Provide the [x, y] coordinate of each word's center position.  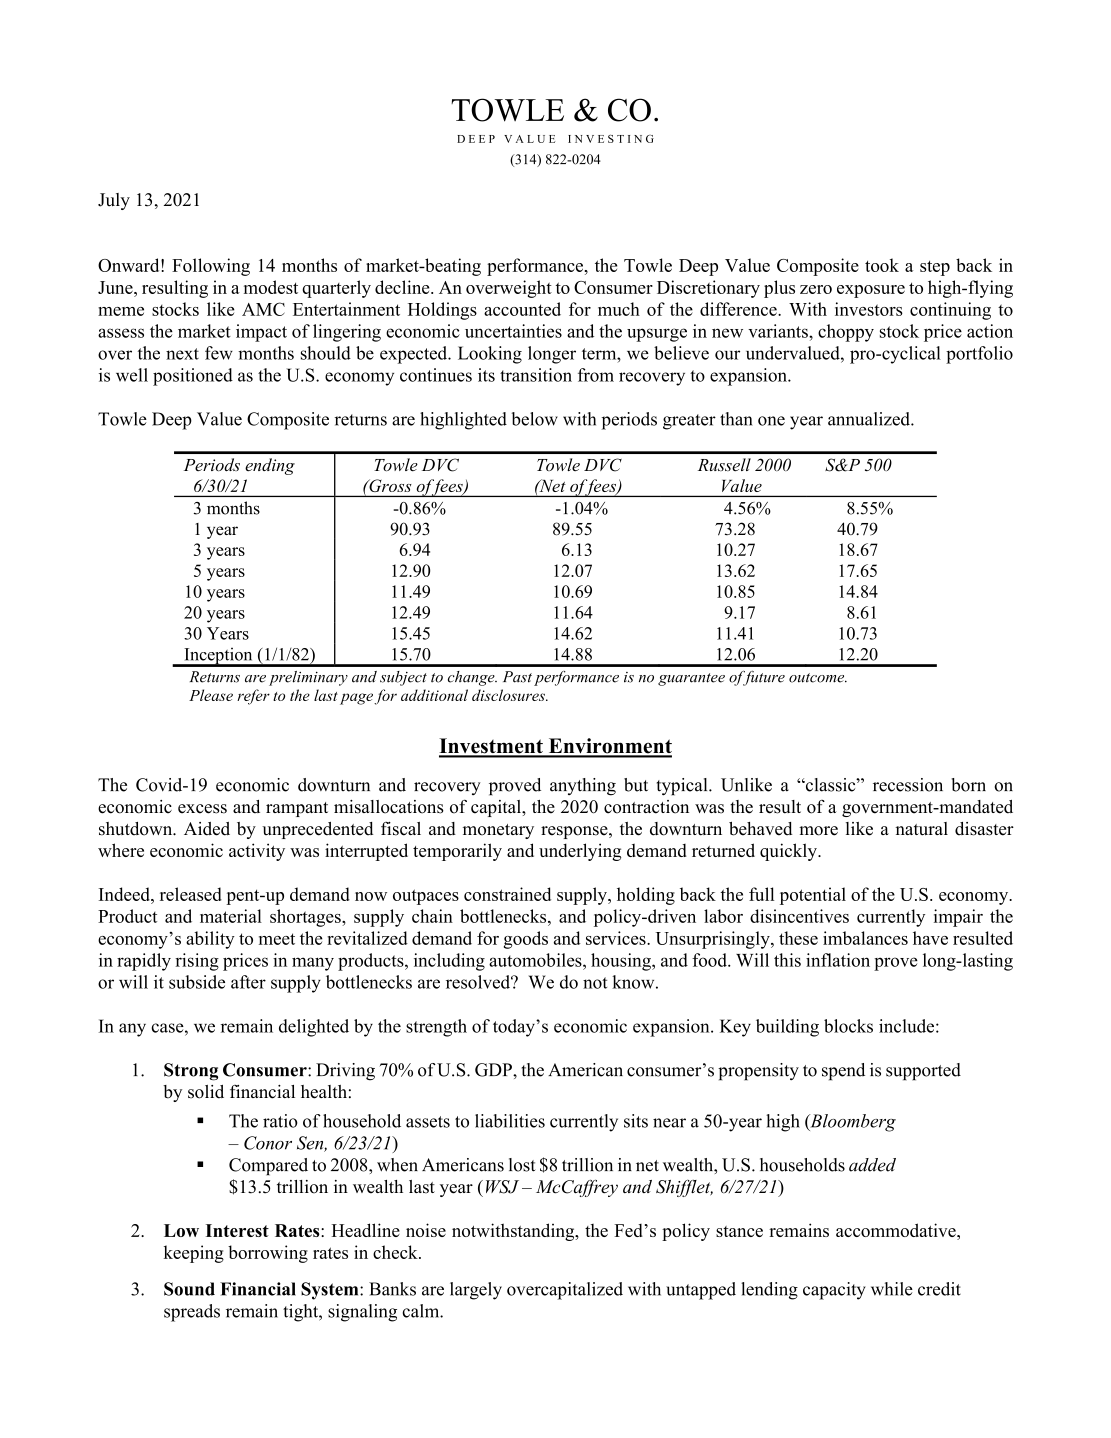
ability [210, 940]
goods [526, 940]
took [882, 265]
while [892, 1289]
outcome [818, 678]
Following [211, 267]
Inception [218, 657]
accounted [522, 309]
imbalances [865, 938]
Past [517, 677]
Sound [189, 1289]
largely [476, 1291]
